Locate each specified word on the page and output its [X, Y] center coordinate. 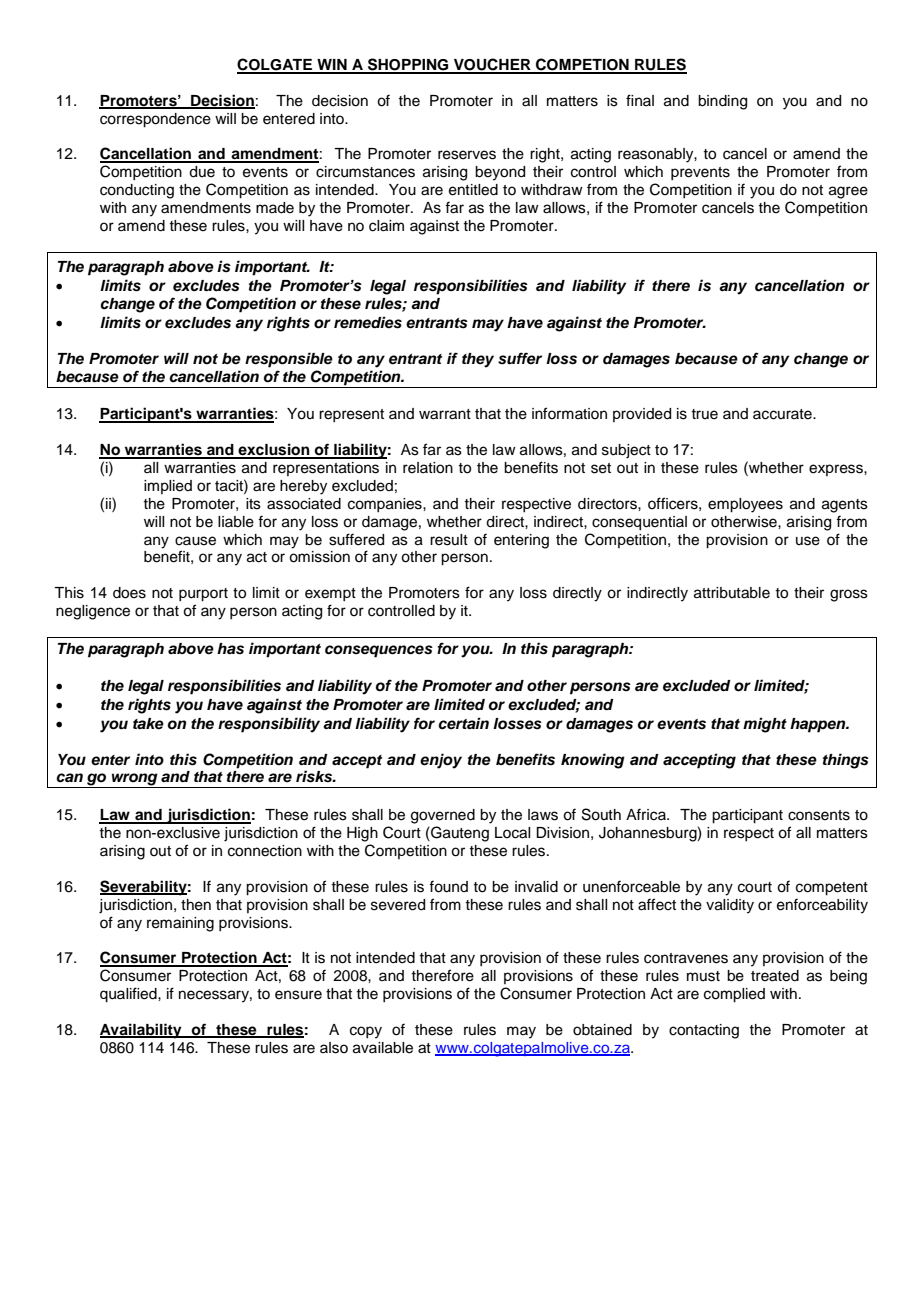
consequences [379, 651]
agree [848, 192]
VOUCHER [492, 65]
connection [265, 851]
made [275, 208]
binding [722, 102]
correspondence [155, 120]
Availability [142, 1031]
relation [428, 468]
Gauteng [459, 834]
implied [168, 487]
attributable [732, 593]
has [230, 649]
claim [386, 226]
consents [819, 815]
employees [745, 505]
